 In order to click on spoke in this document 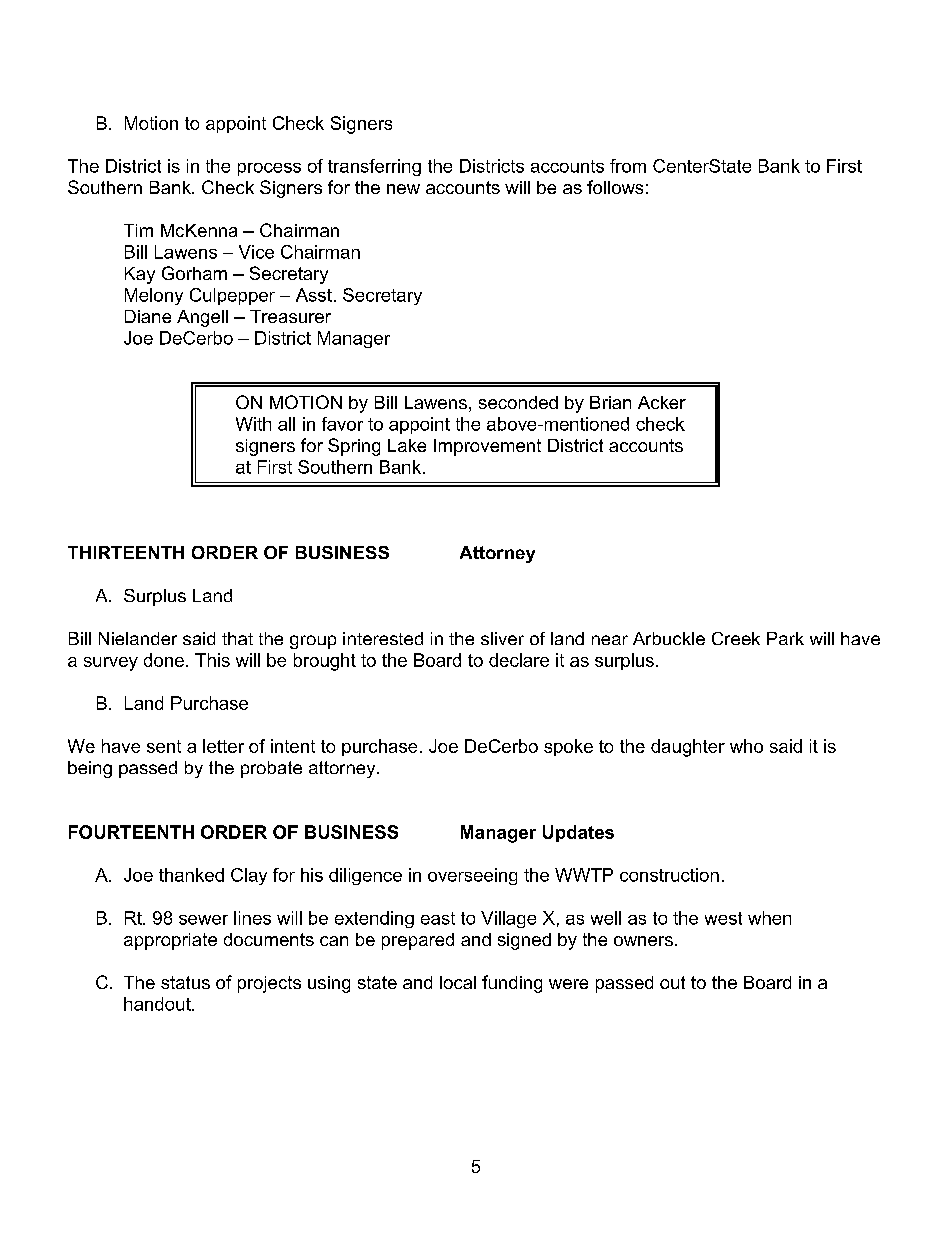, I will do `click(568, 747)`.
